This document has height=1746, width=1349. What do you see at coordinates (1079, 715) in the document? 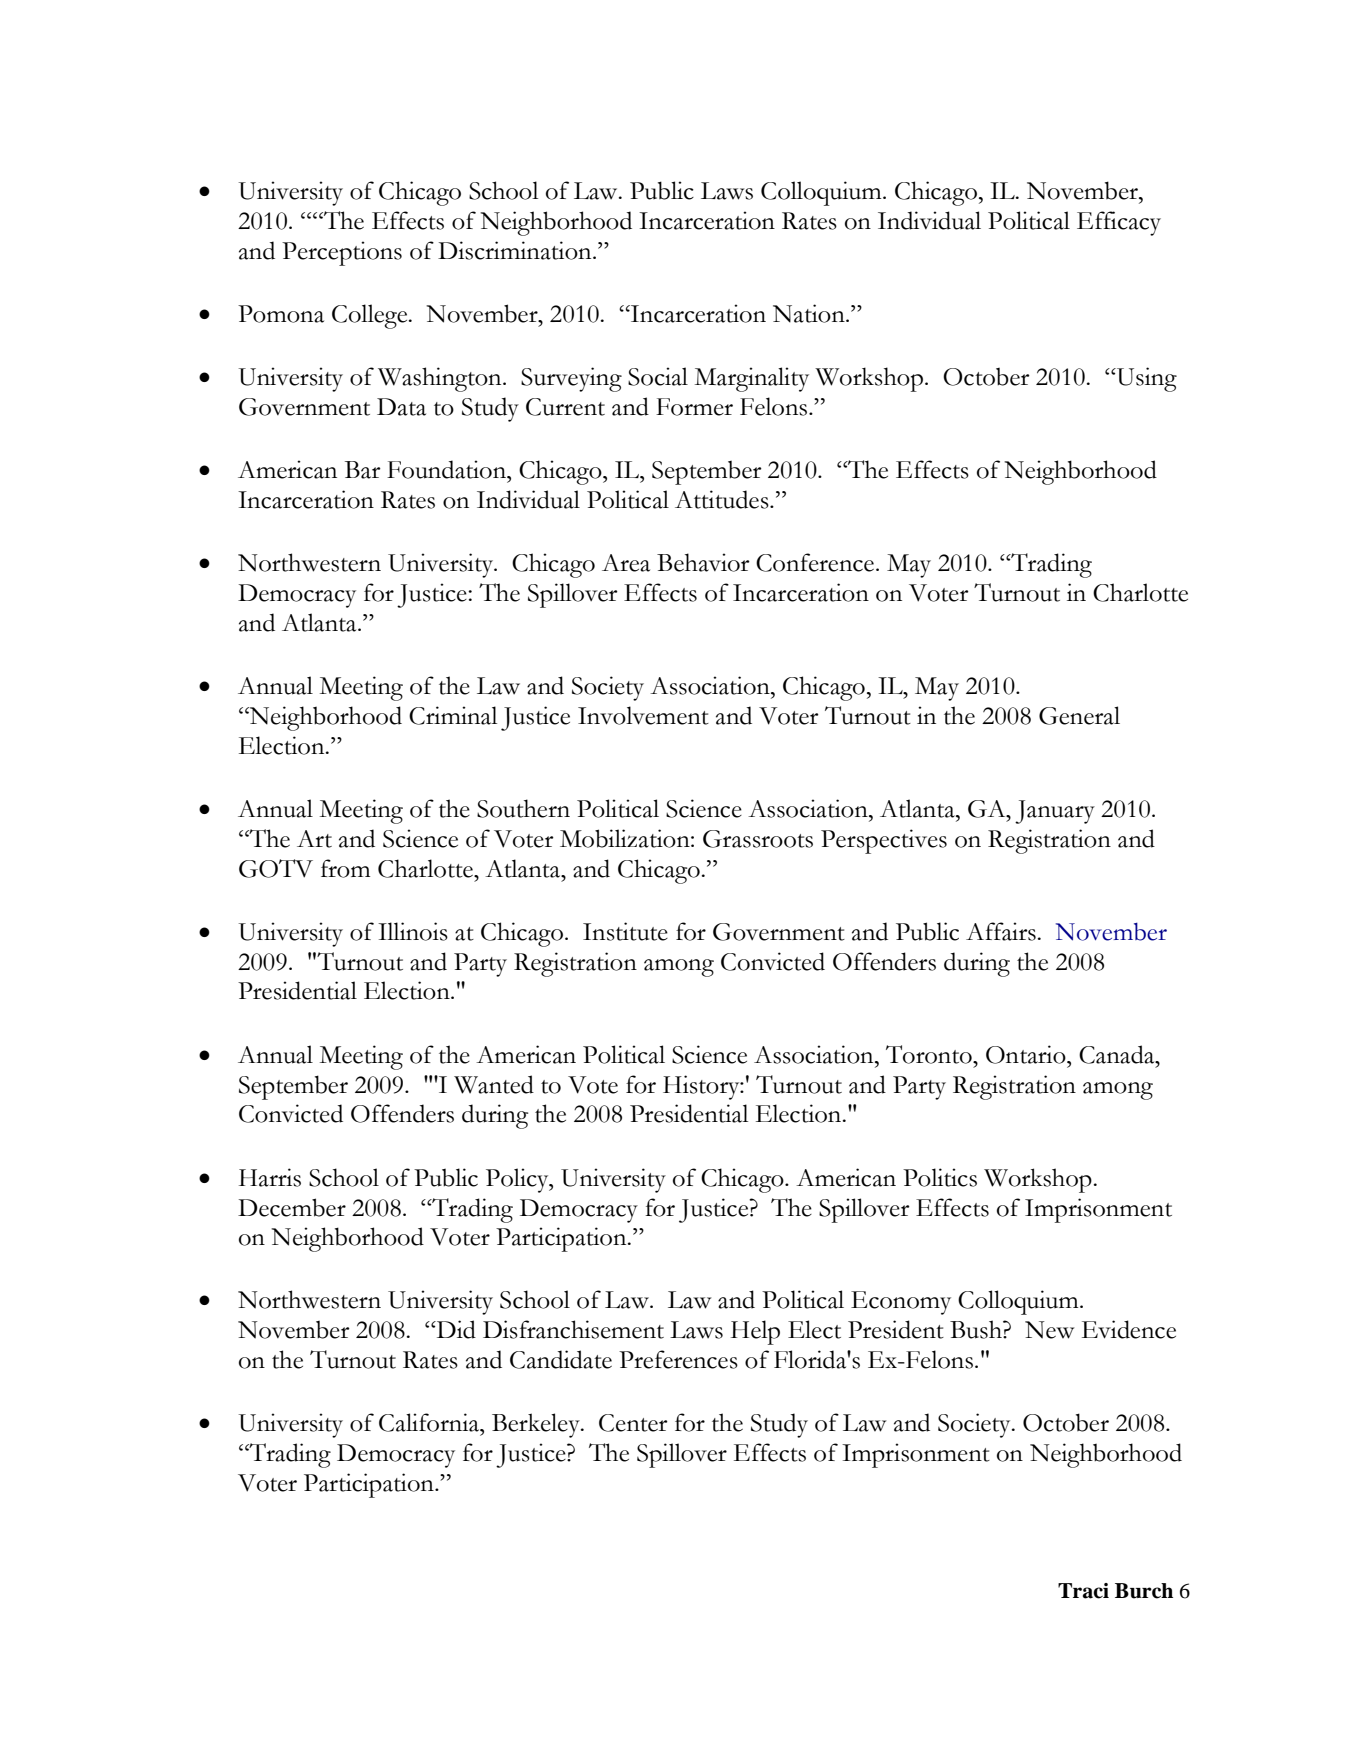
I see `General` at bounding box center [1079, 715].
